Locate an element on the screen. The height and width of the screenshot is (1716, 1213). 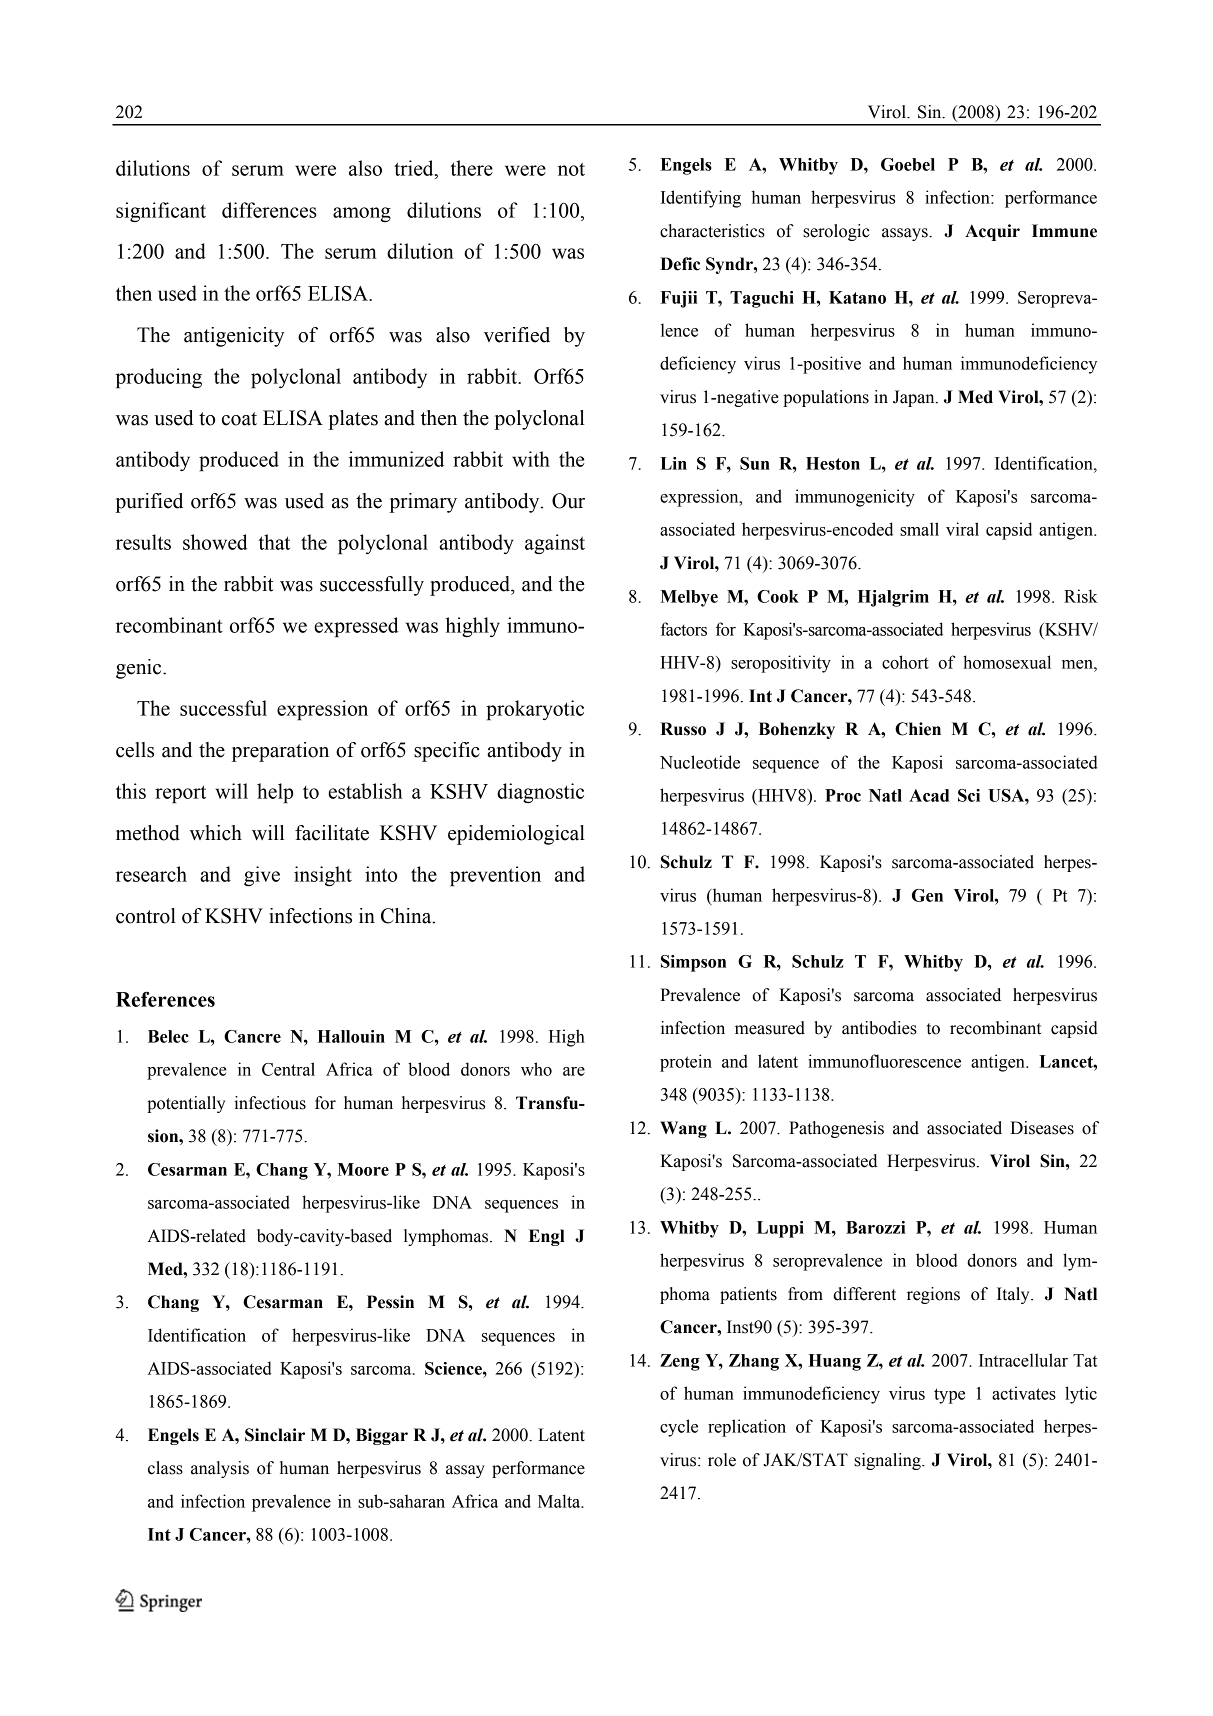
Malta is located at coordinates (560, 1501).
